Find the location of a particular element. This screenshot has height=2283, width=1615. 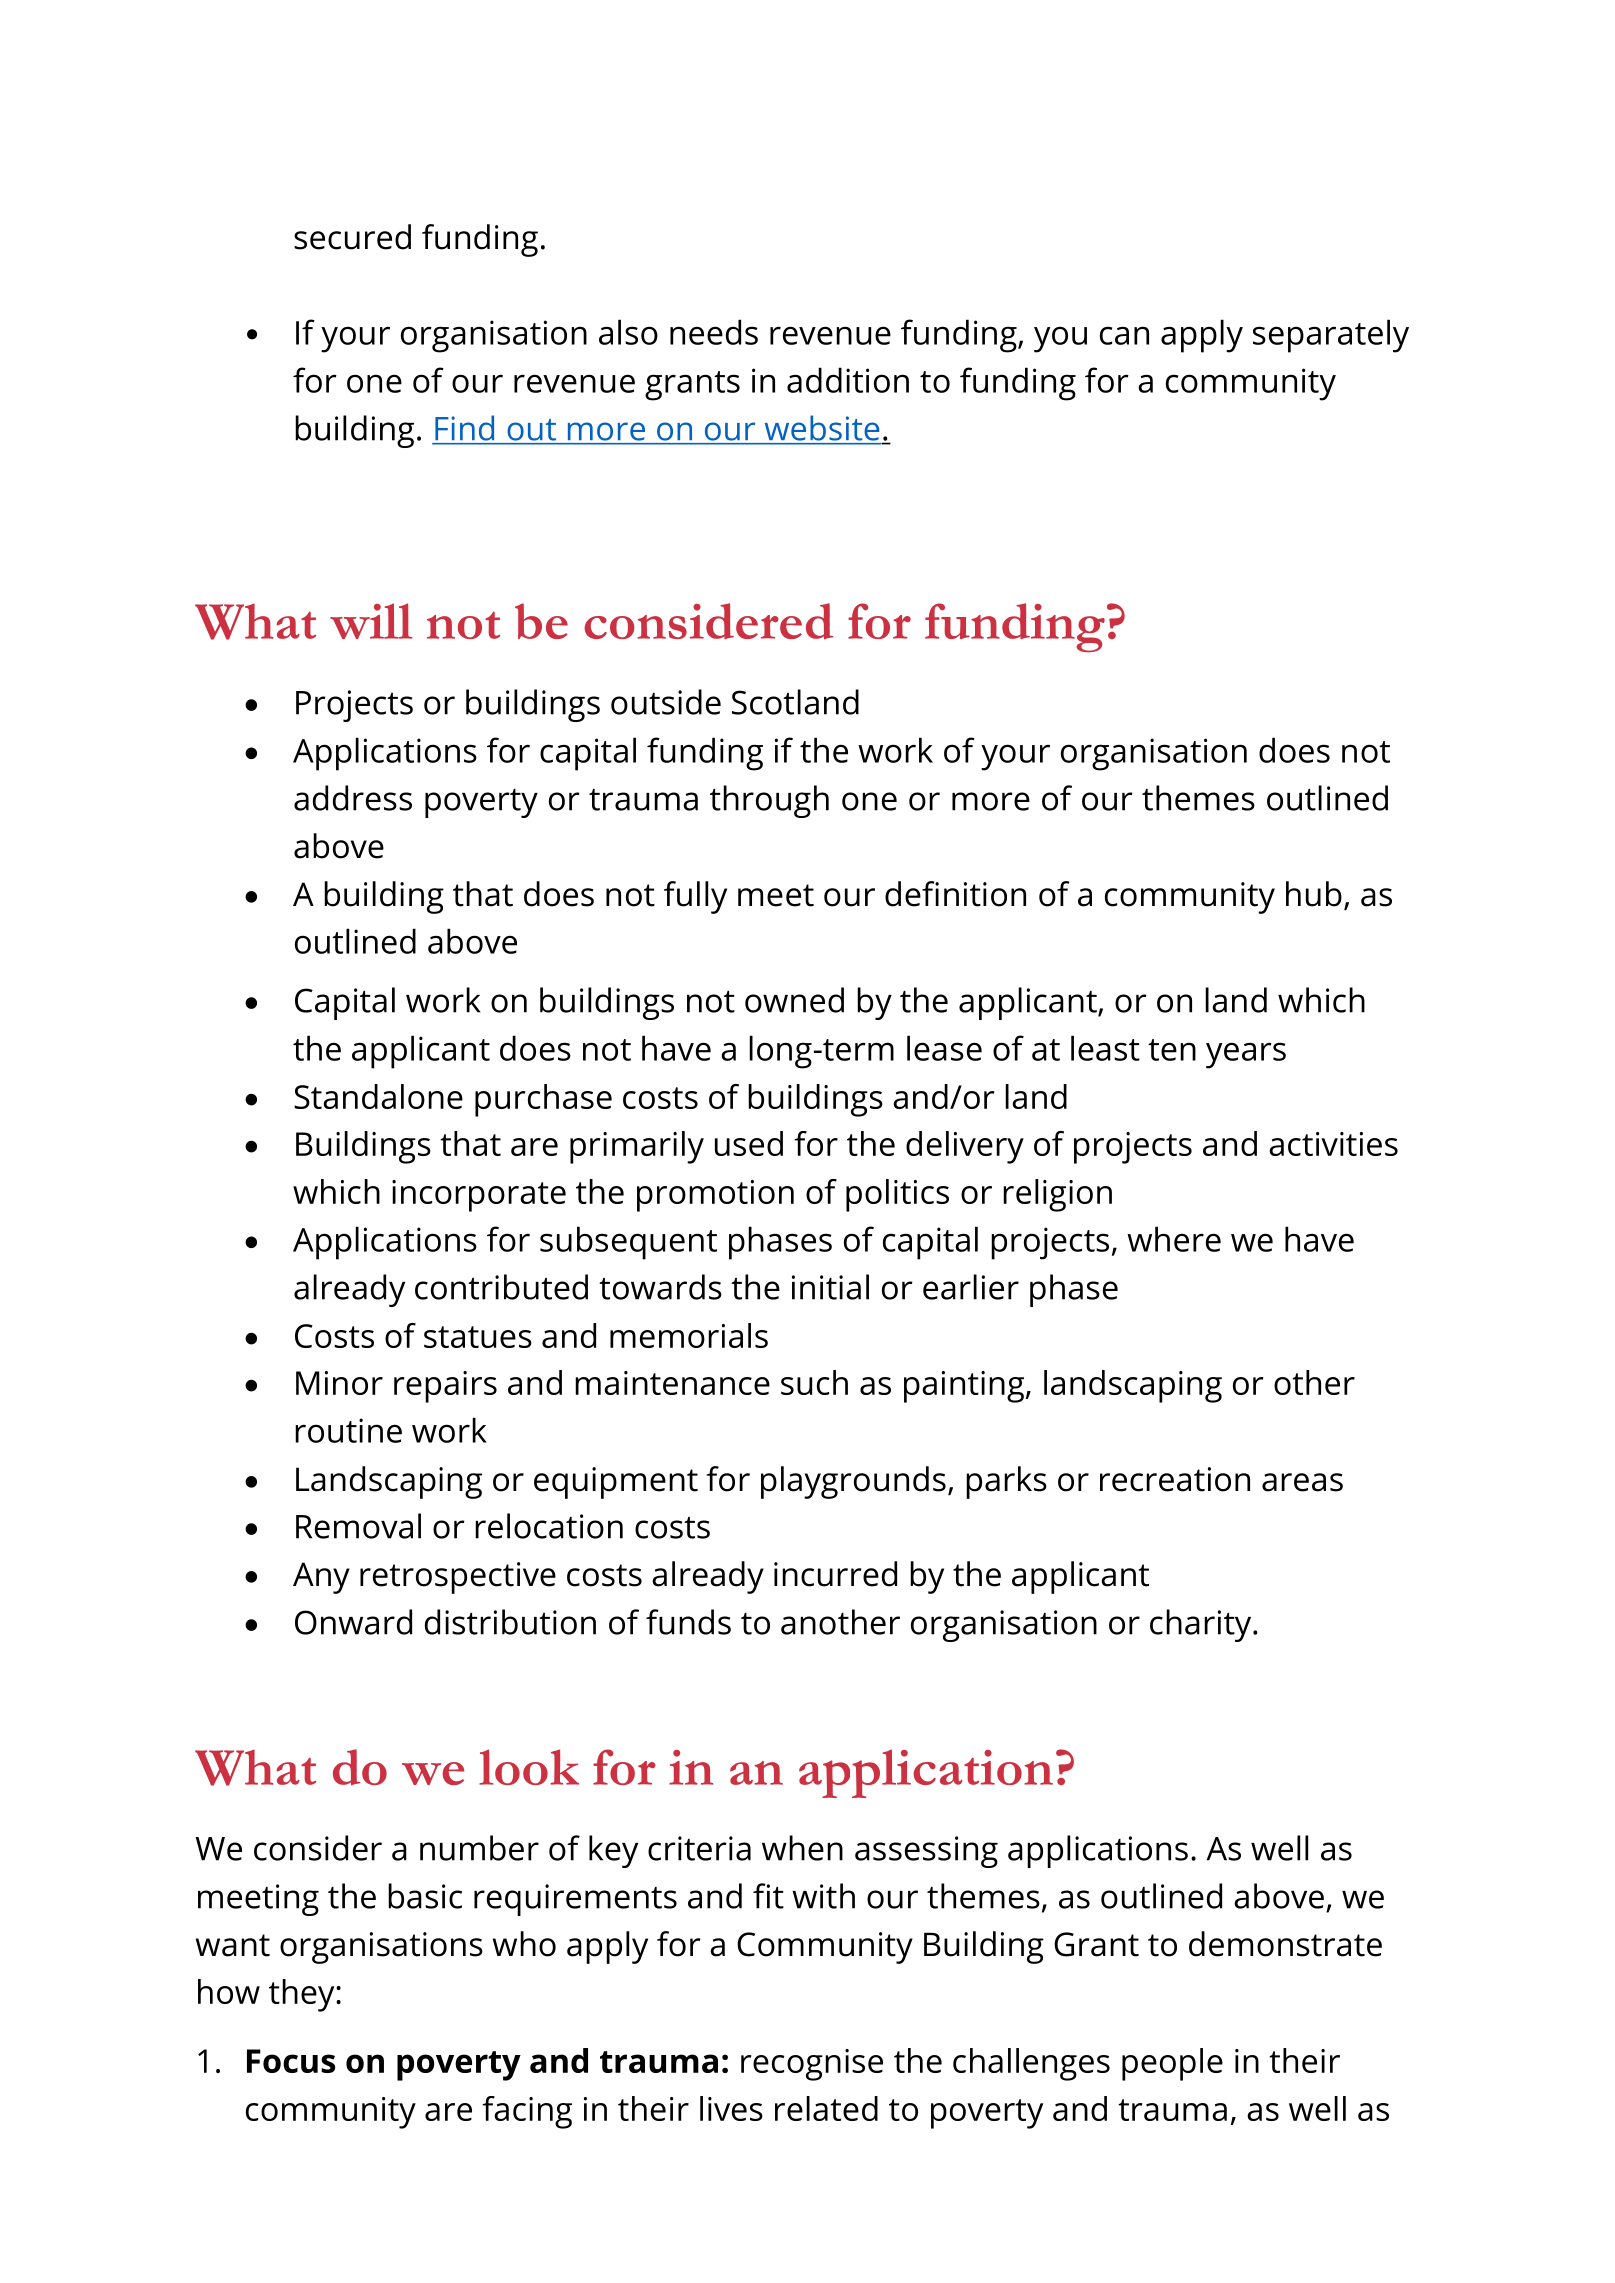

routine is located at coordinates (348, 1430).
